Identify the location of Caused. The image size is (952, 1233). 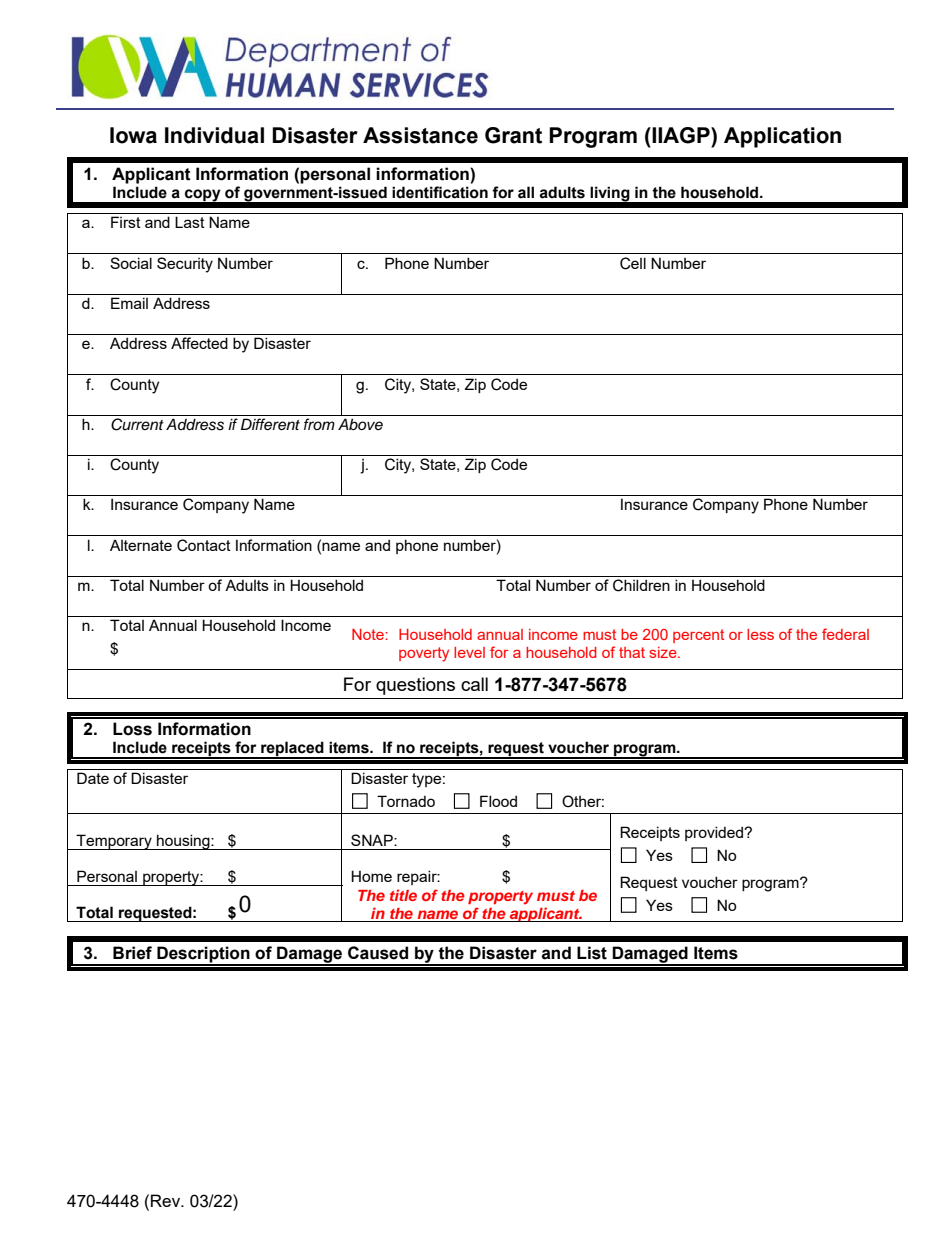
(378, 953).
